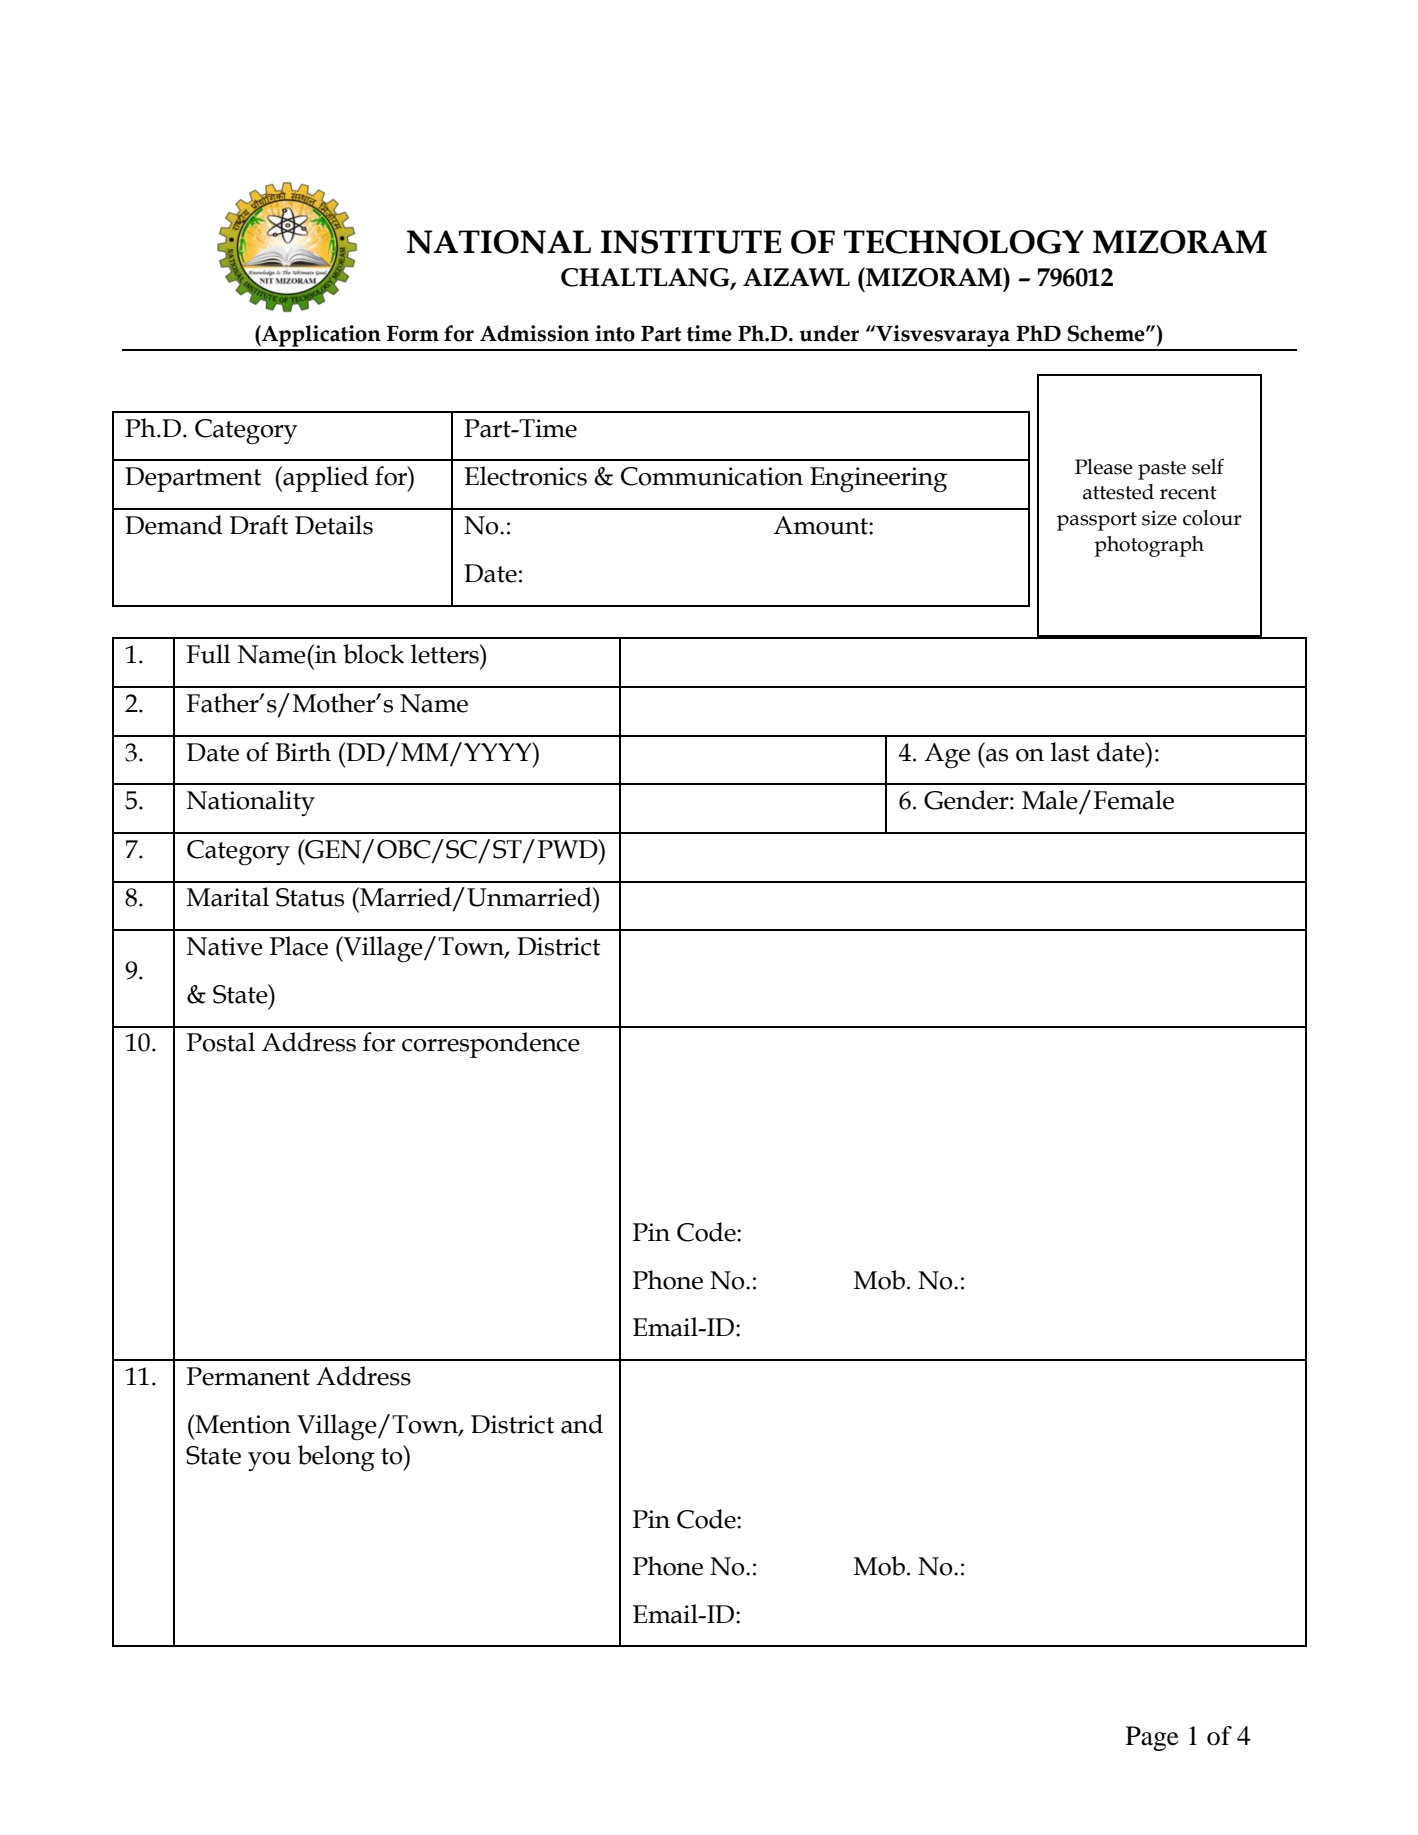 This document has width=1418, height=1835. What do you see at coordinates (299, 946) in the document?
I see `Place` at bounding box center [299, 946].
